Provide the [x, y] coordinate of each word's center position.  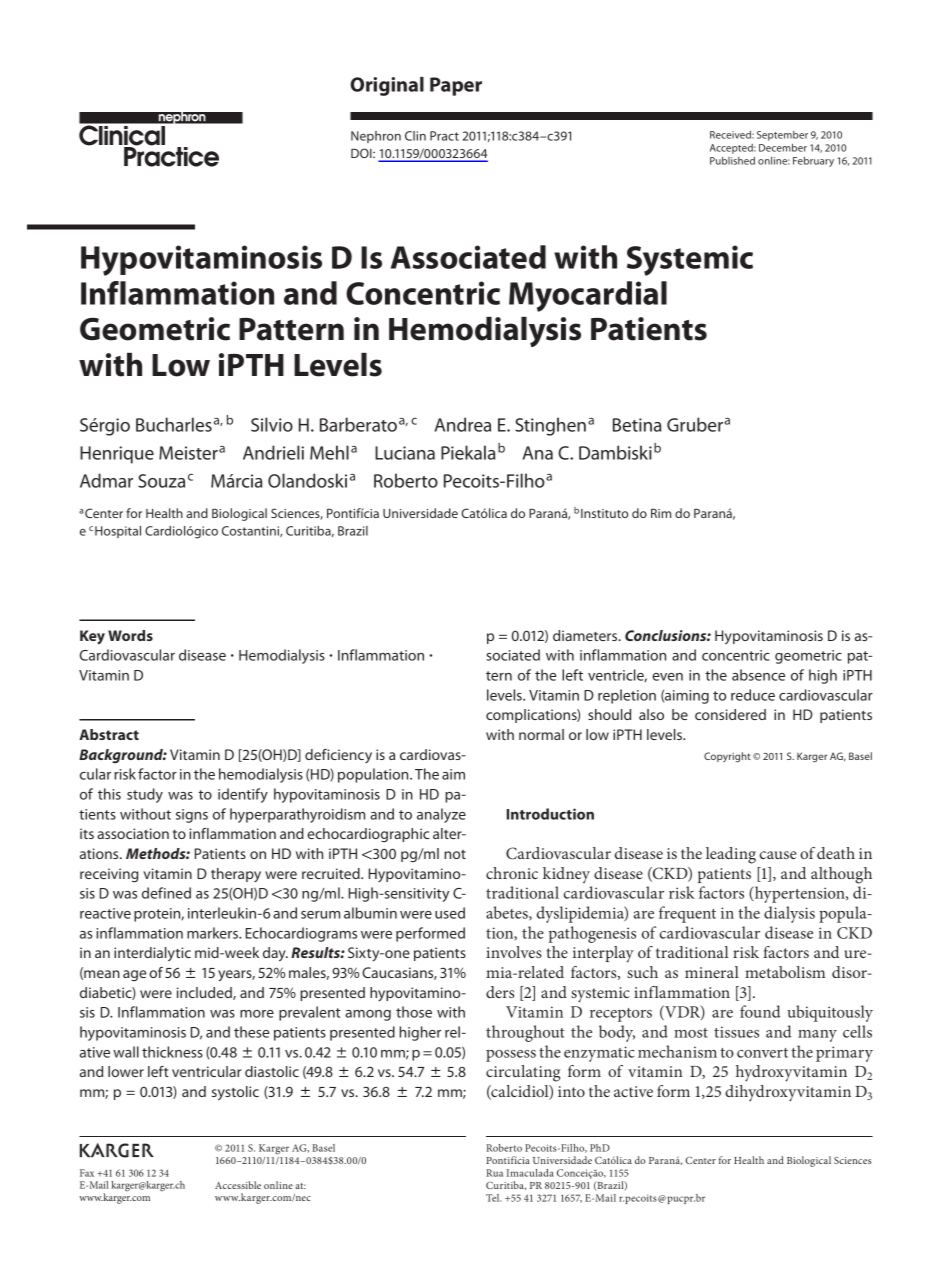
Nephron [376, 137]
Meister [188, 453]
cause [778, 855]
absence [758, 675]
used [450, 913]
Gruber [695, 424]
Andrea [463, 424]
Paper [456, 86]
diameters [586, 635]
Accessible [238, 1185]
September [782, 136]
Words [130, 635]
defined [166, 893]
